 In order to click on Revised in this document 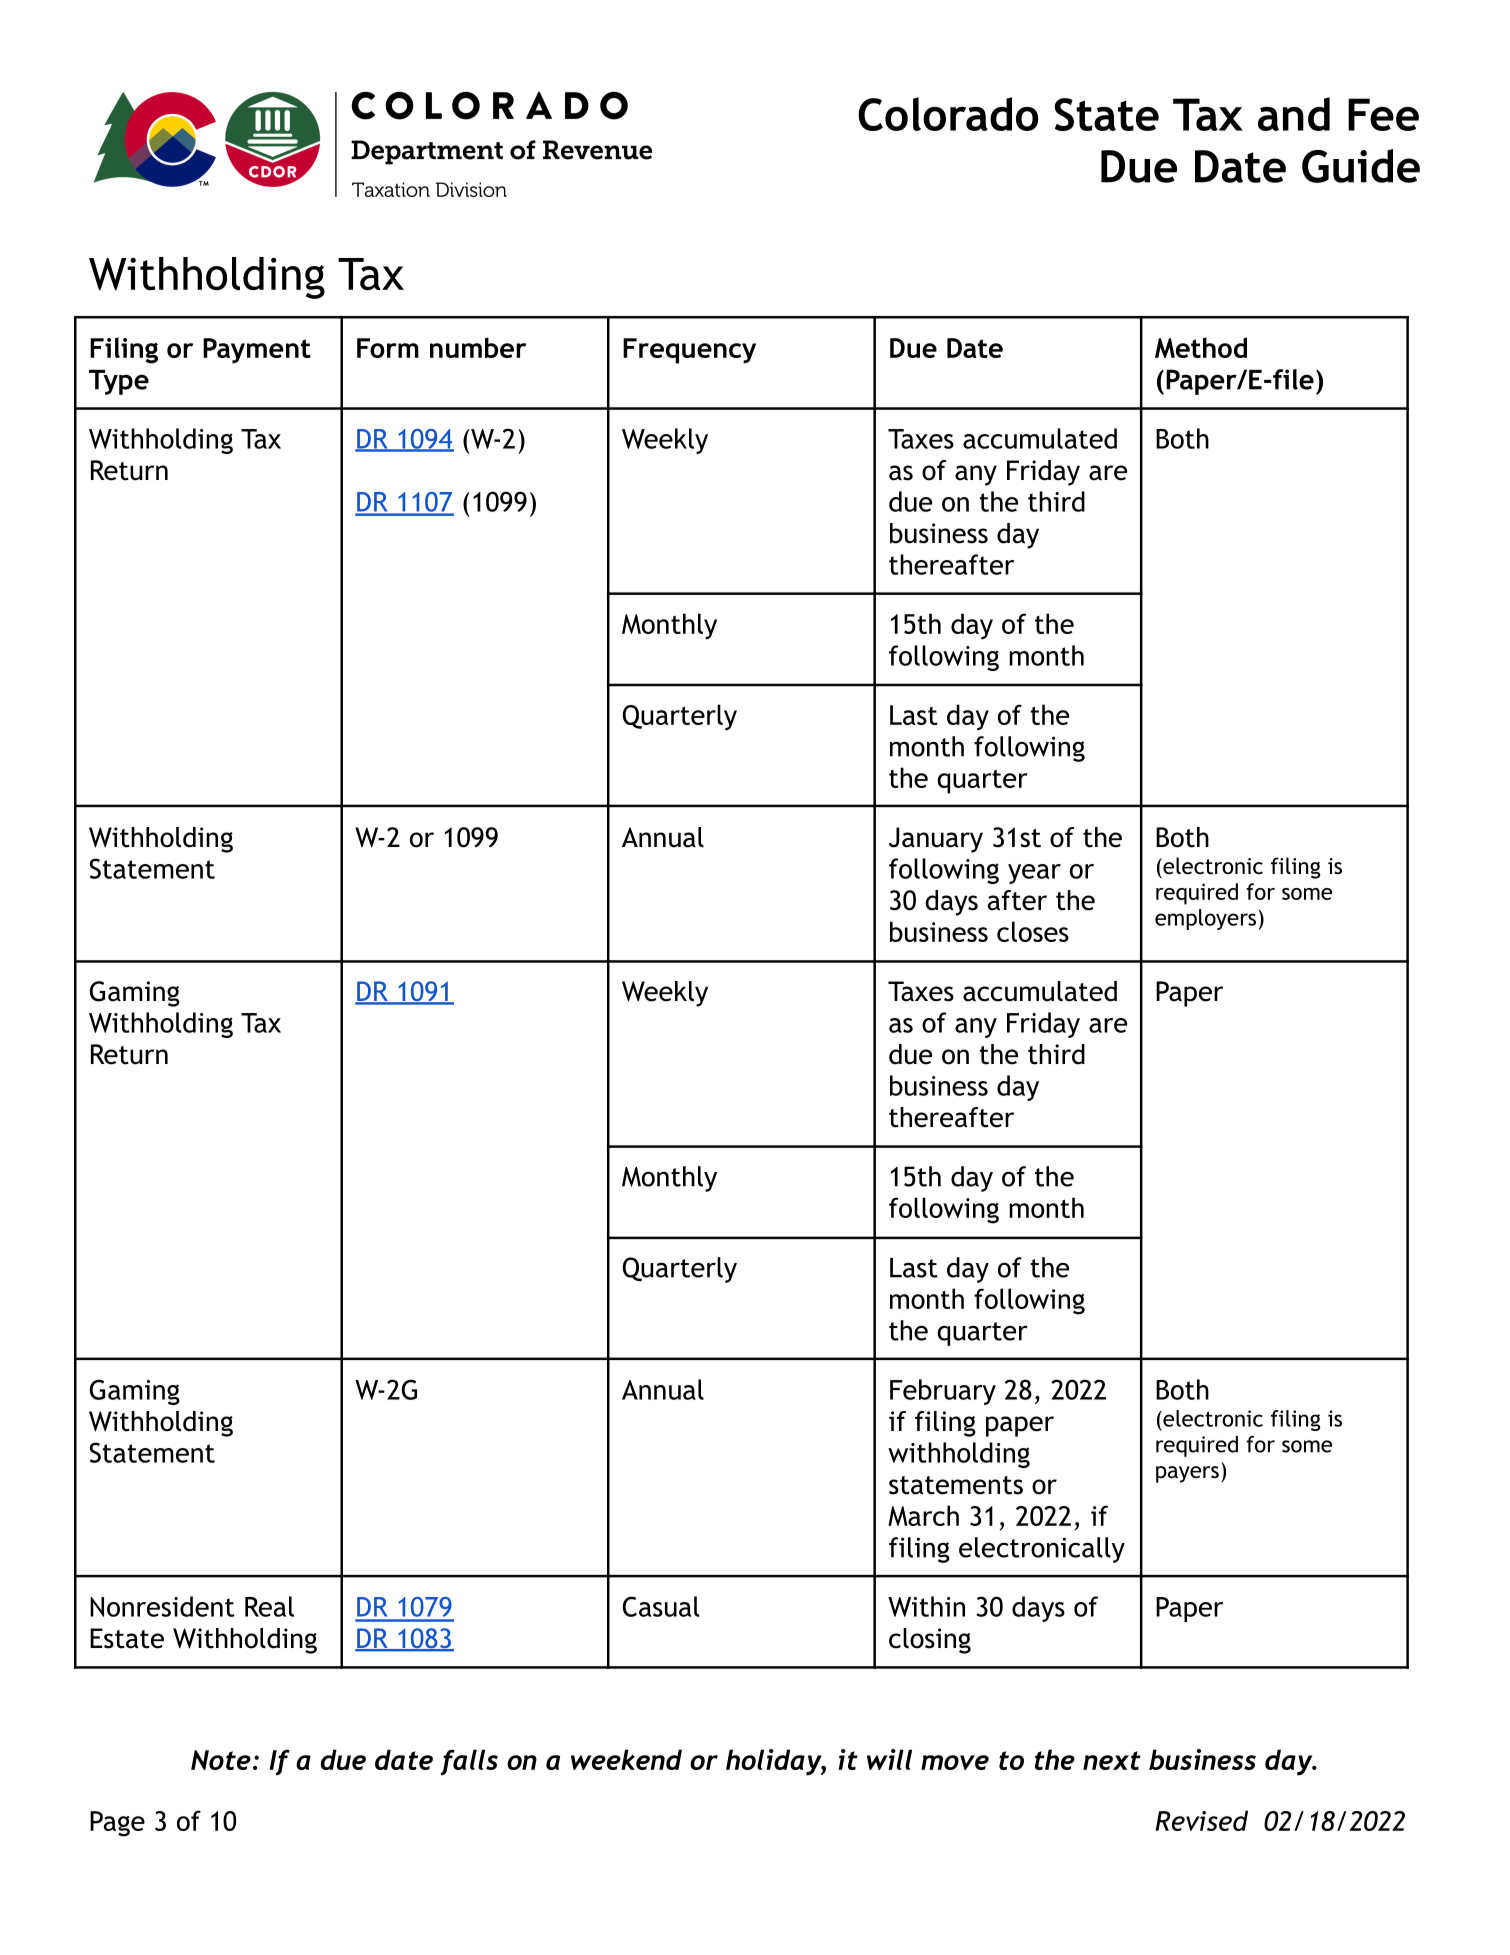, I will do `click(1202, 1820)`.
